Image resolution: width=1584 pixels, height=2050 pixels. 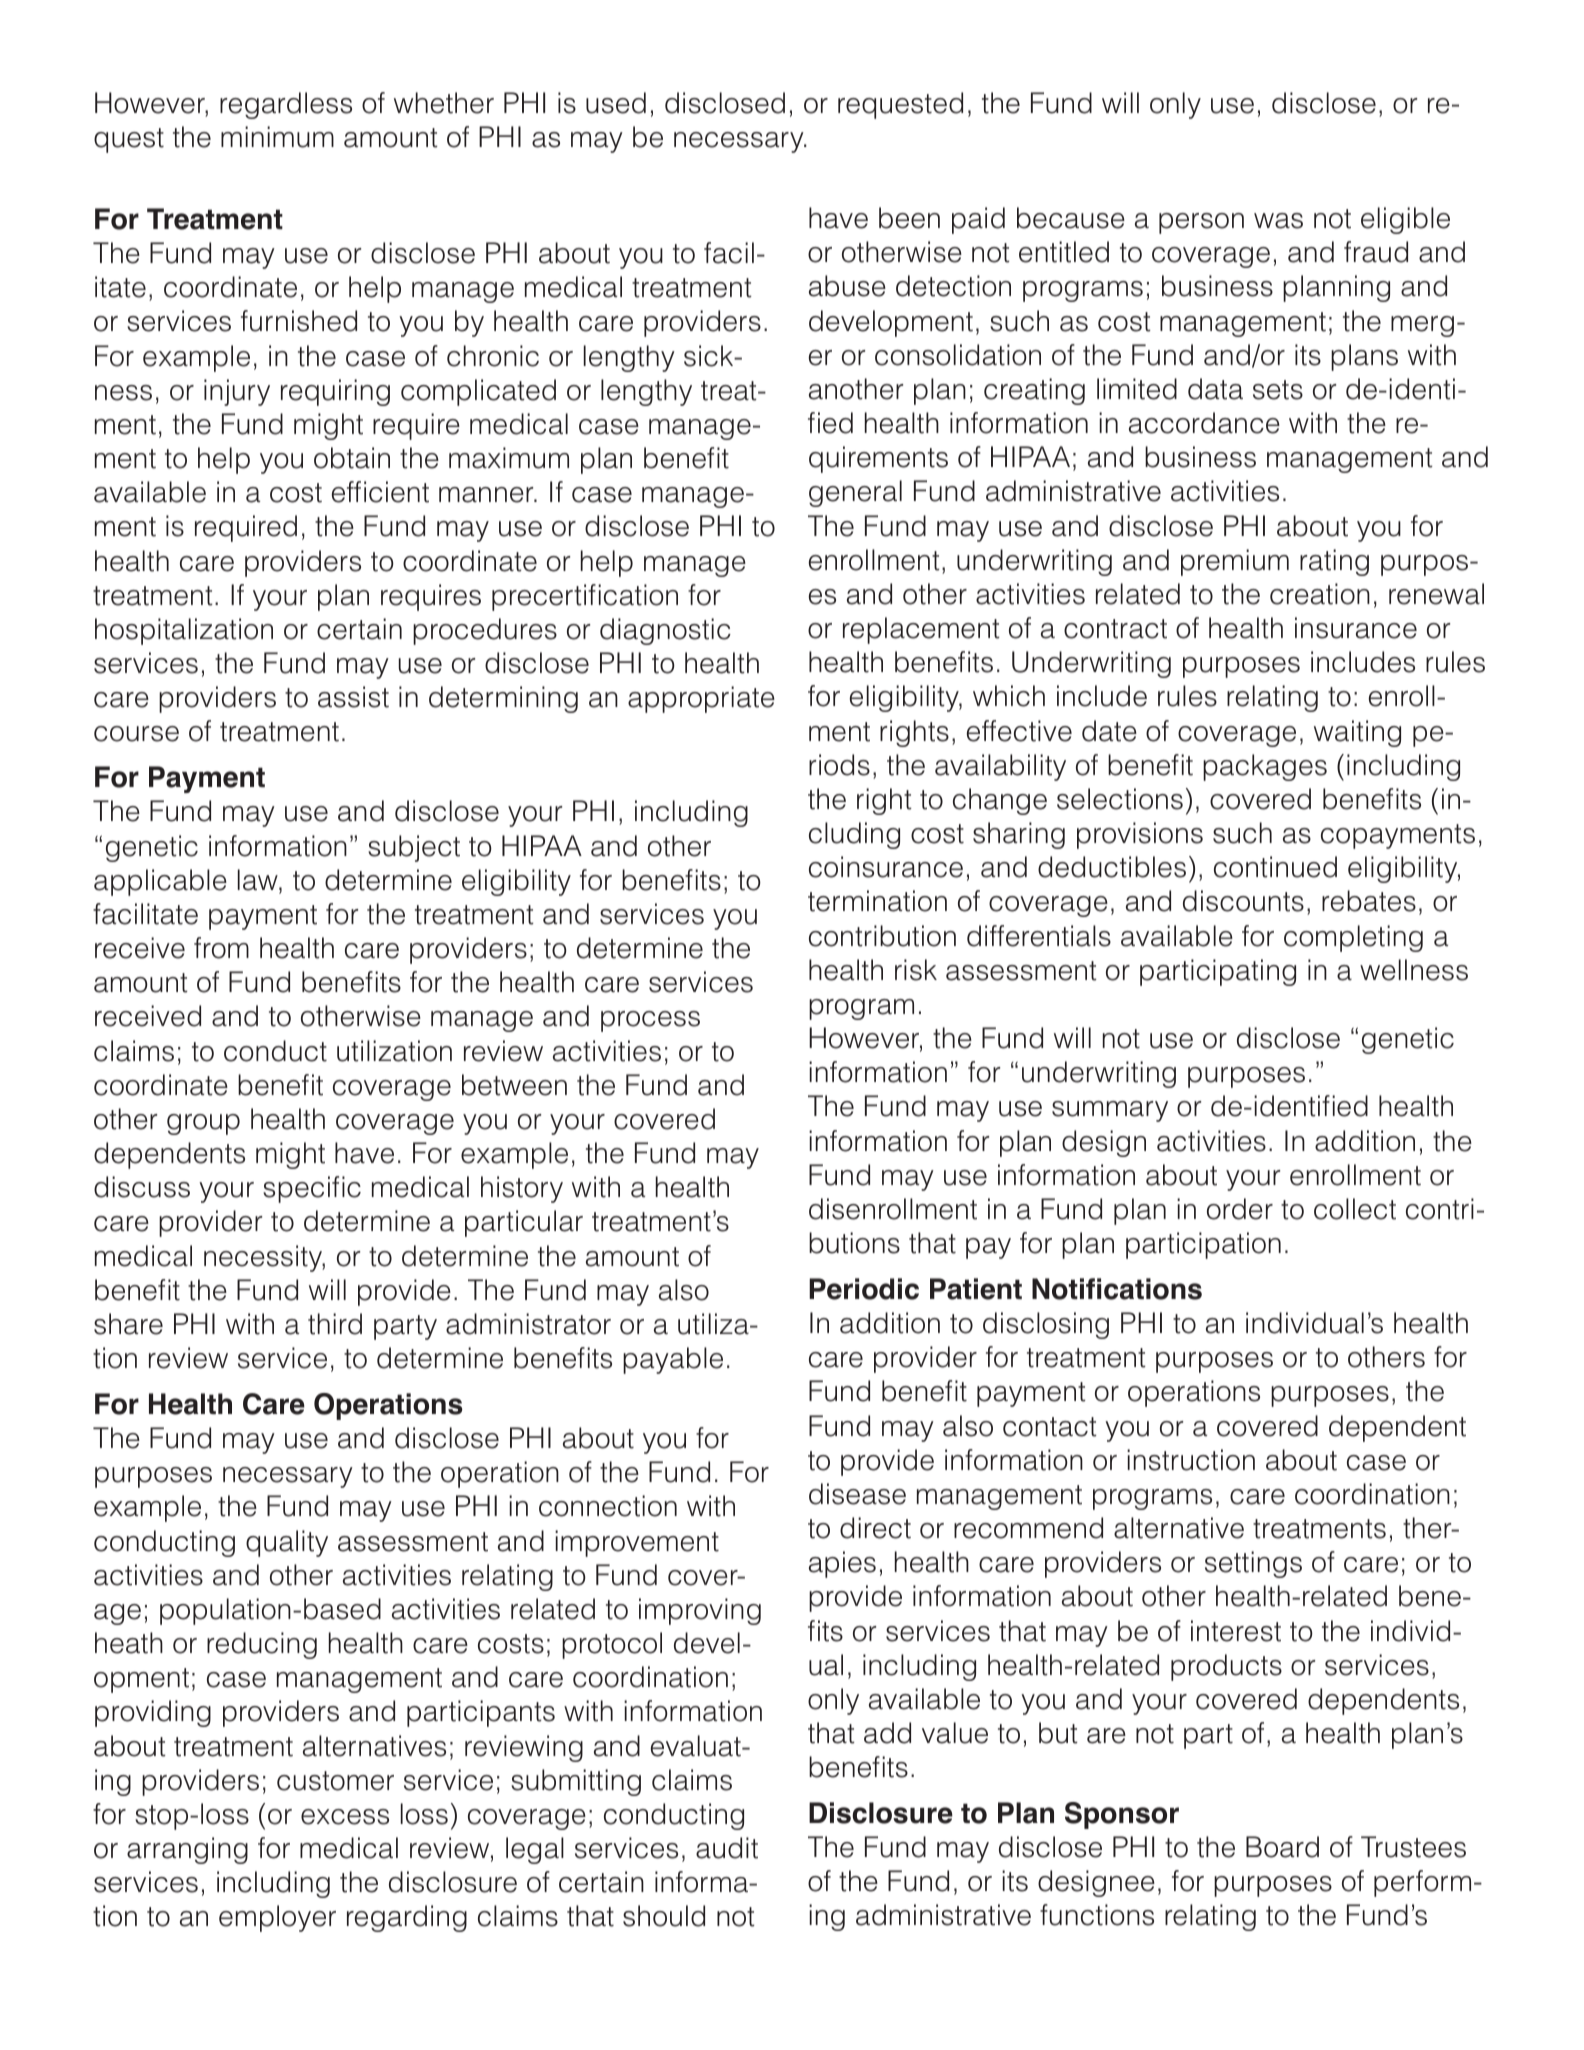 I want to click on Board, so click(x=1282, y=1847).
